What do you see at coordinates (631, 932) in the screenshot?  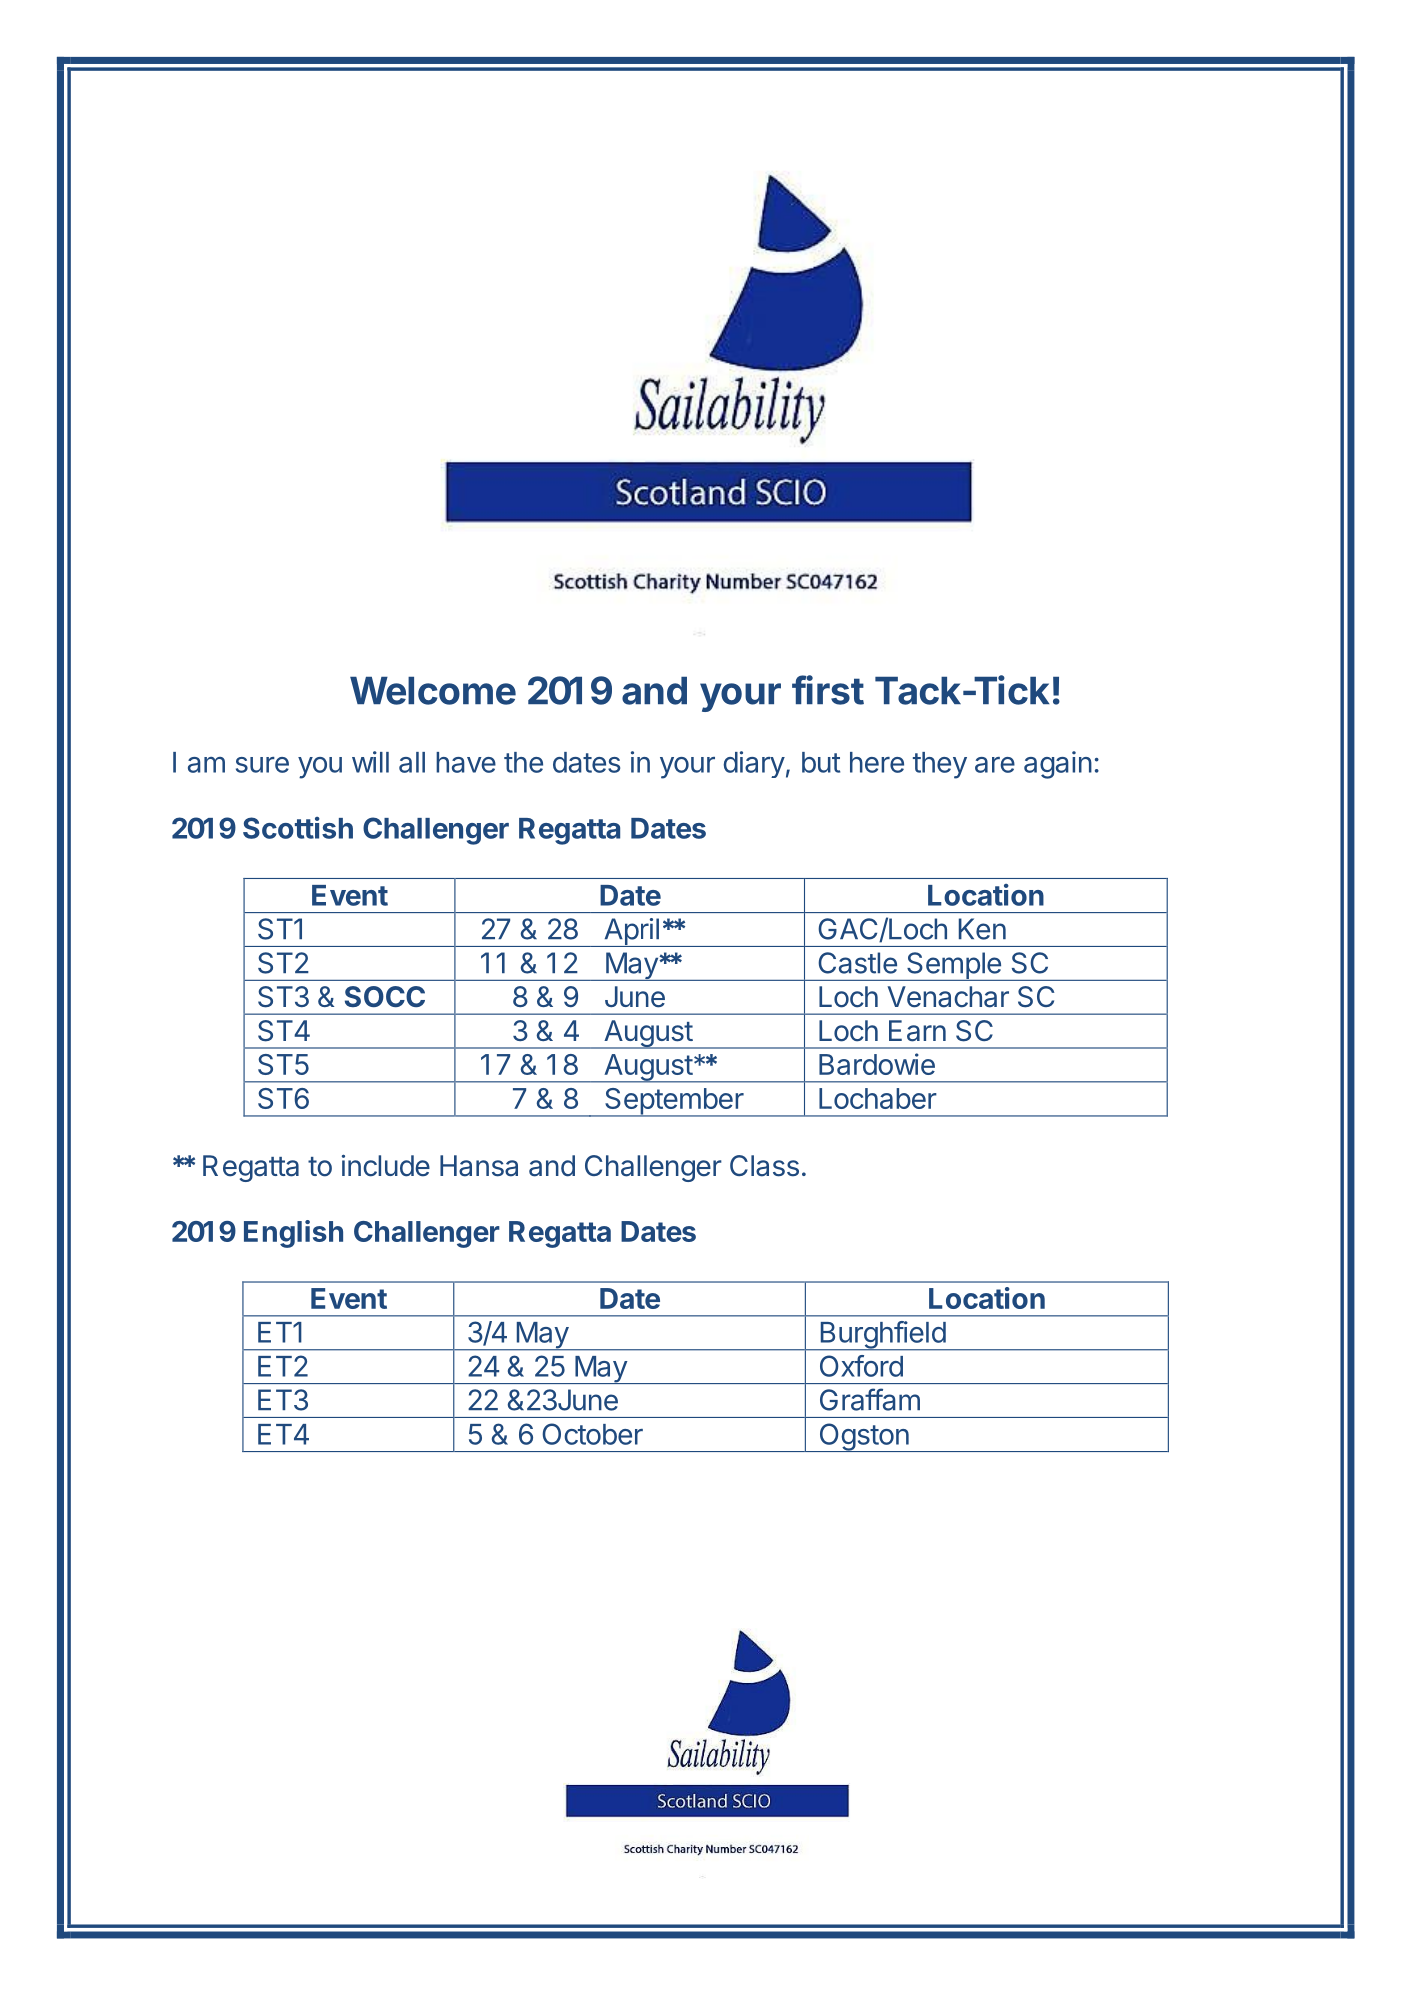 I see `April` at bounding box center [631, 932].
